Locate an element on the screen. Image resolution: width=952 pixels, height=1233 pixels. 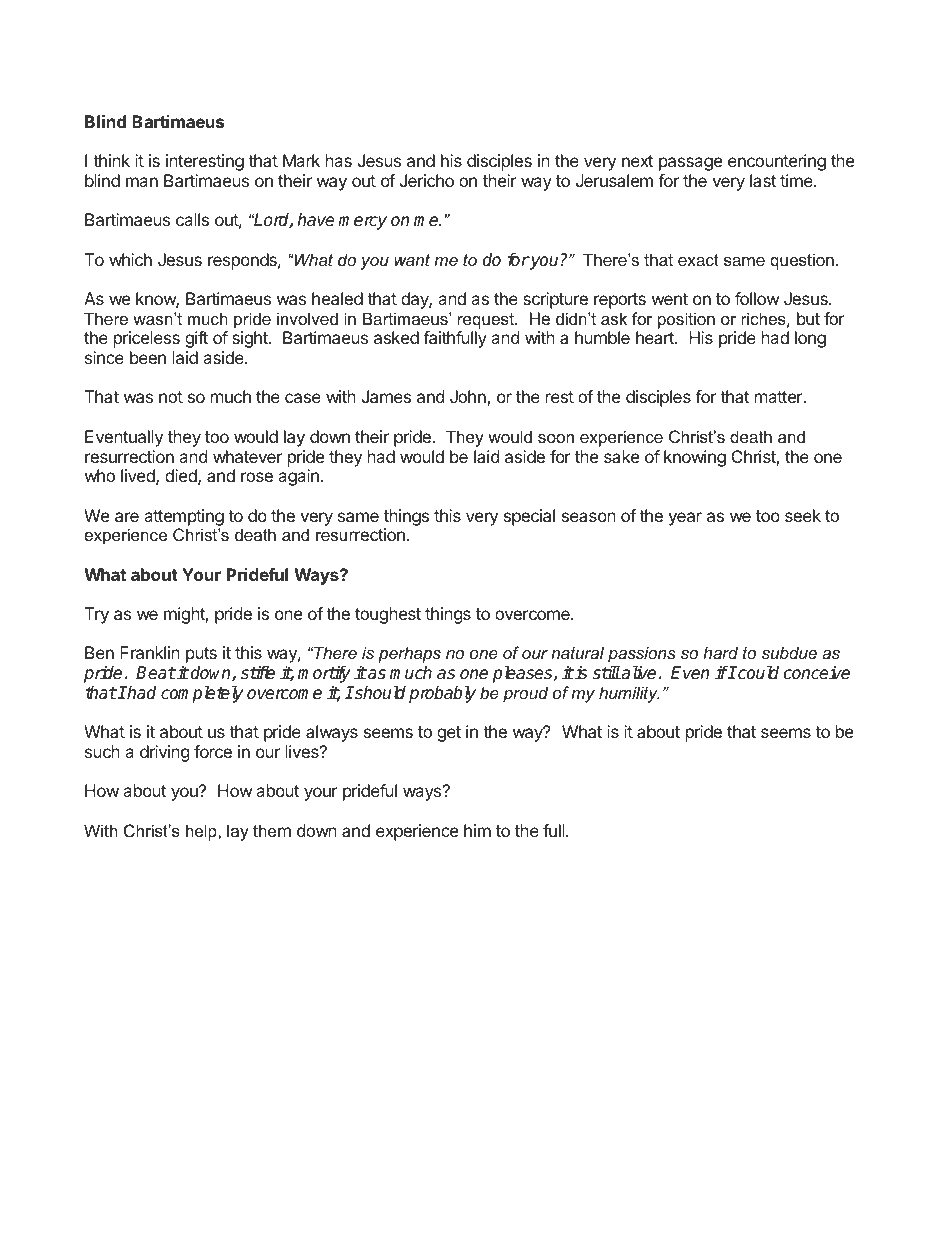
could is located at coordinates (757, 673).
